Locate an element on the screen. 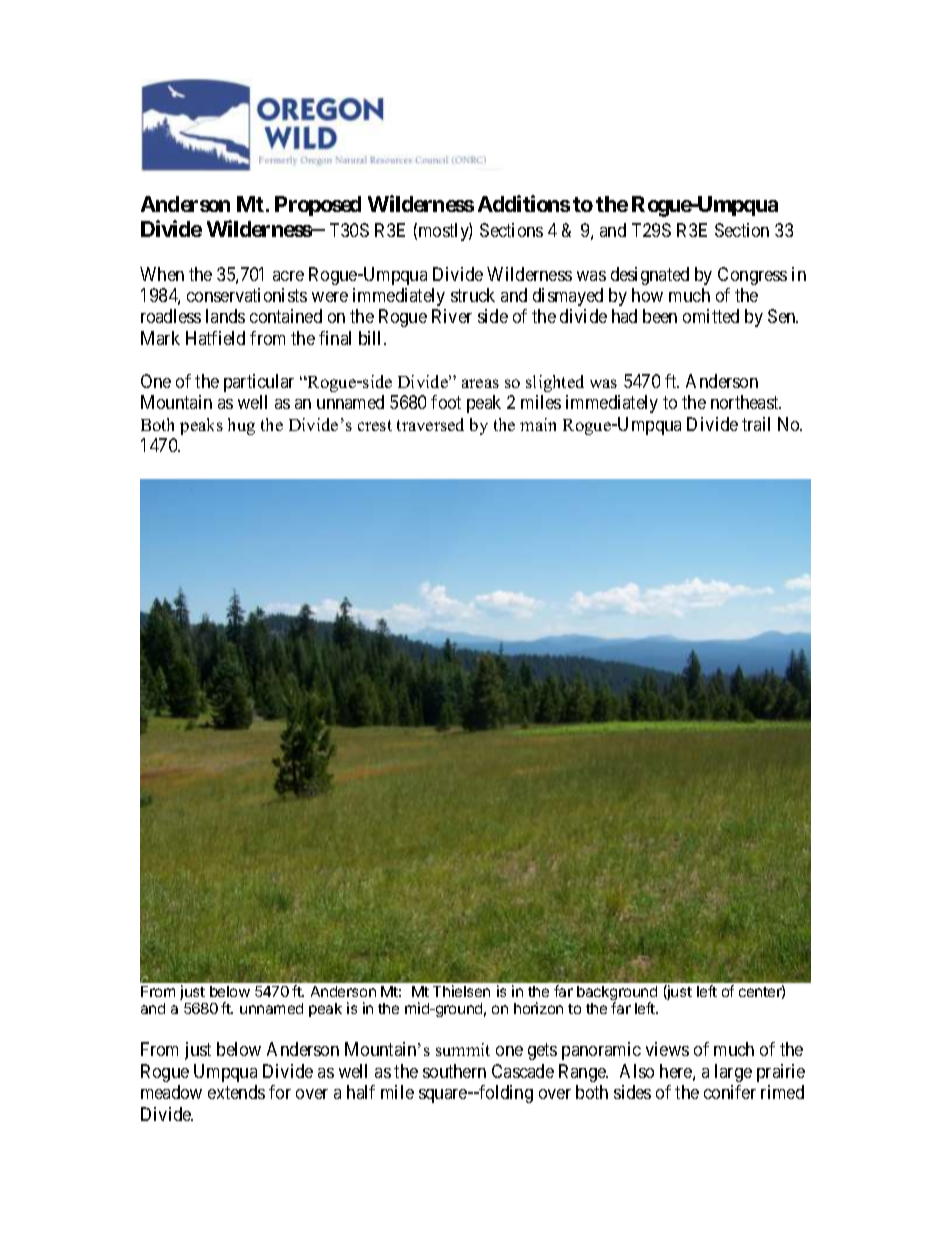  trail is located at coordinates (756, 424).
